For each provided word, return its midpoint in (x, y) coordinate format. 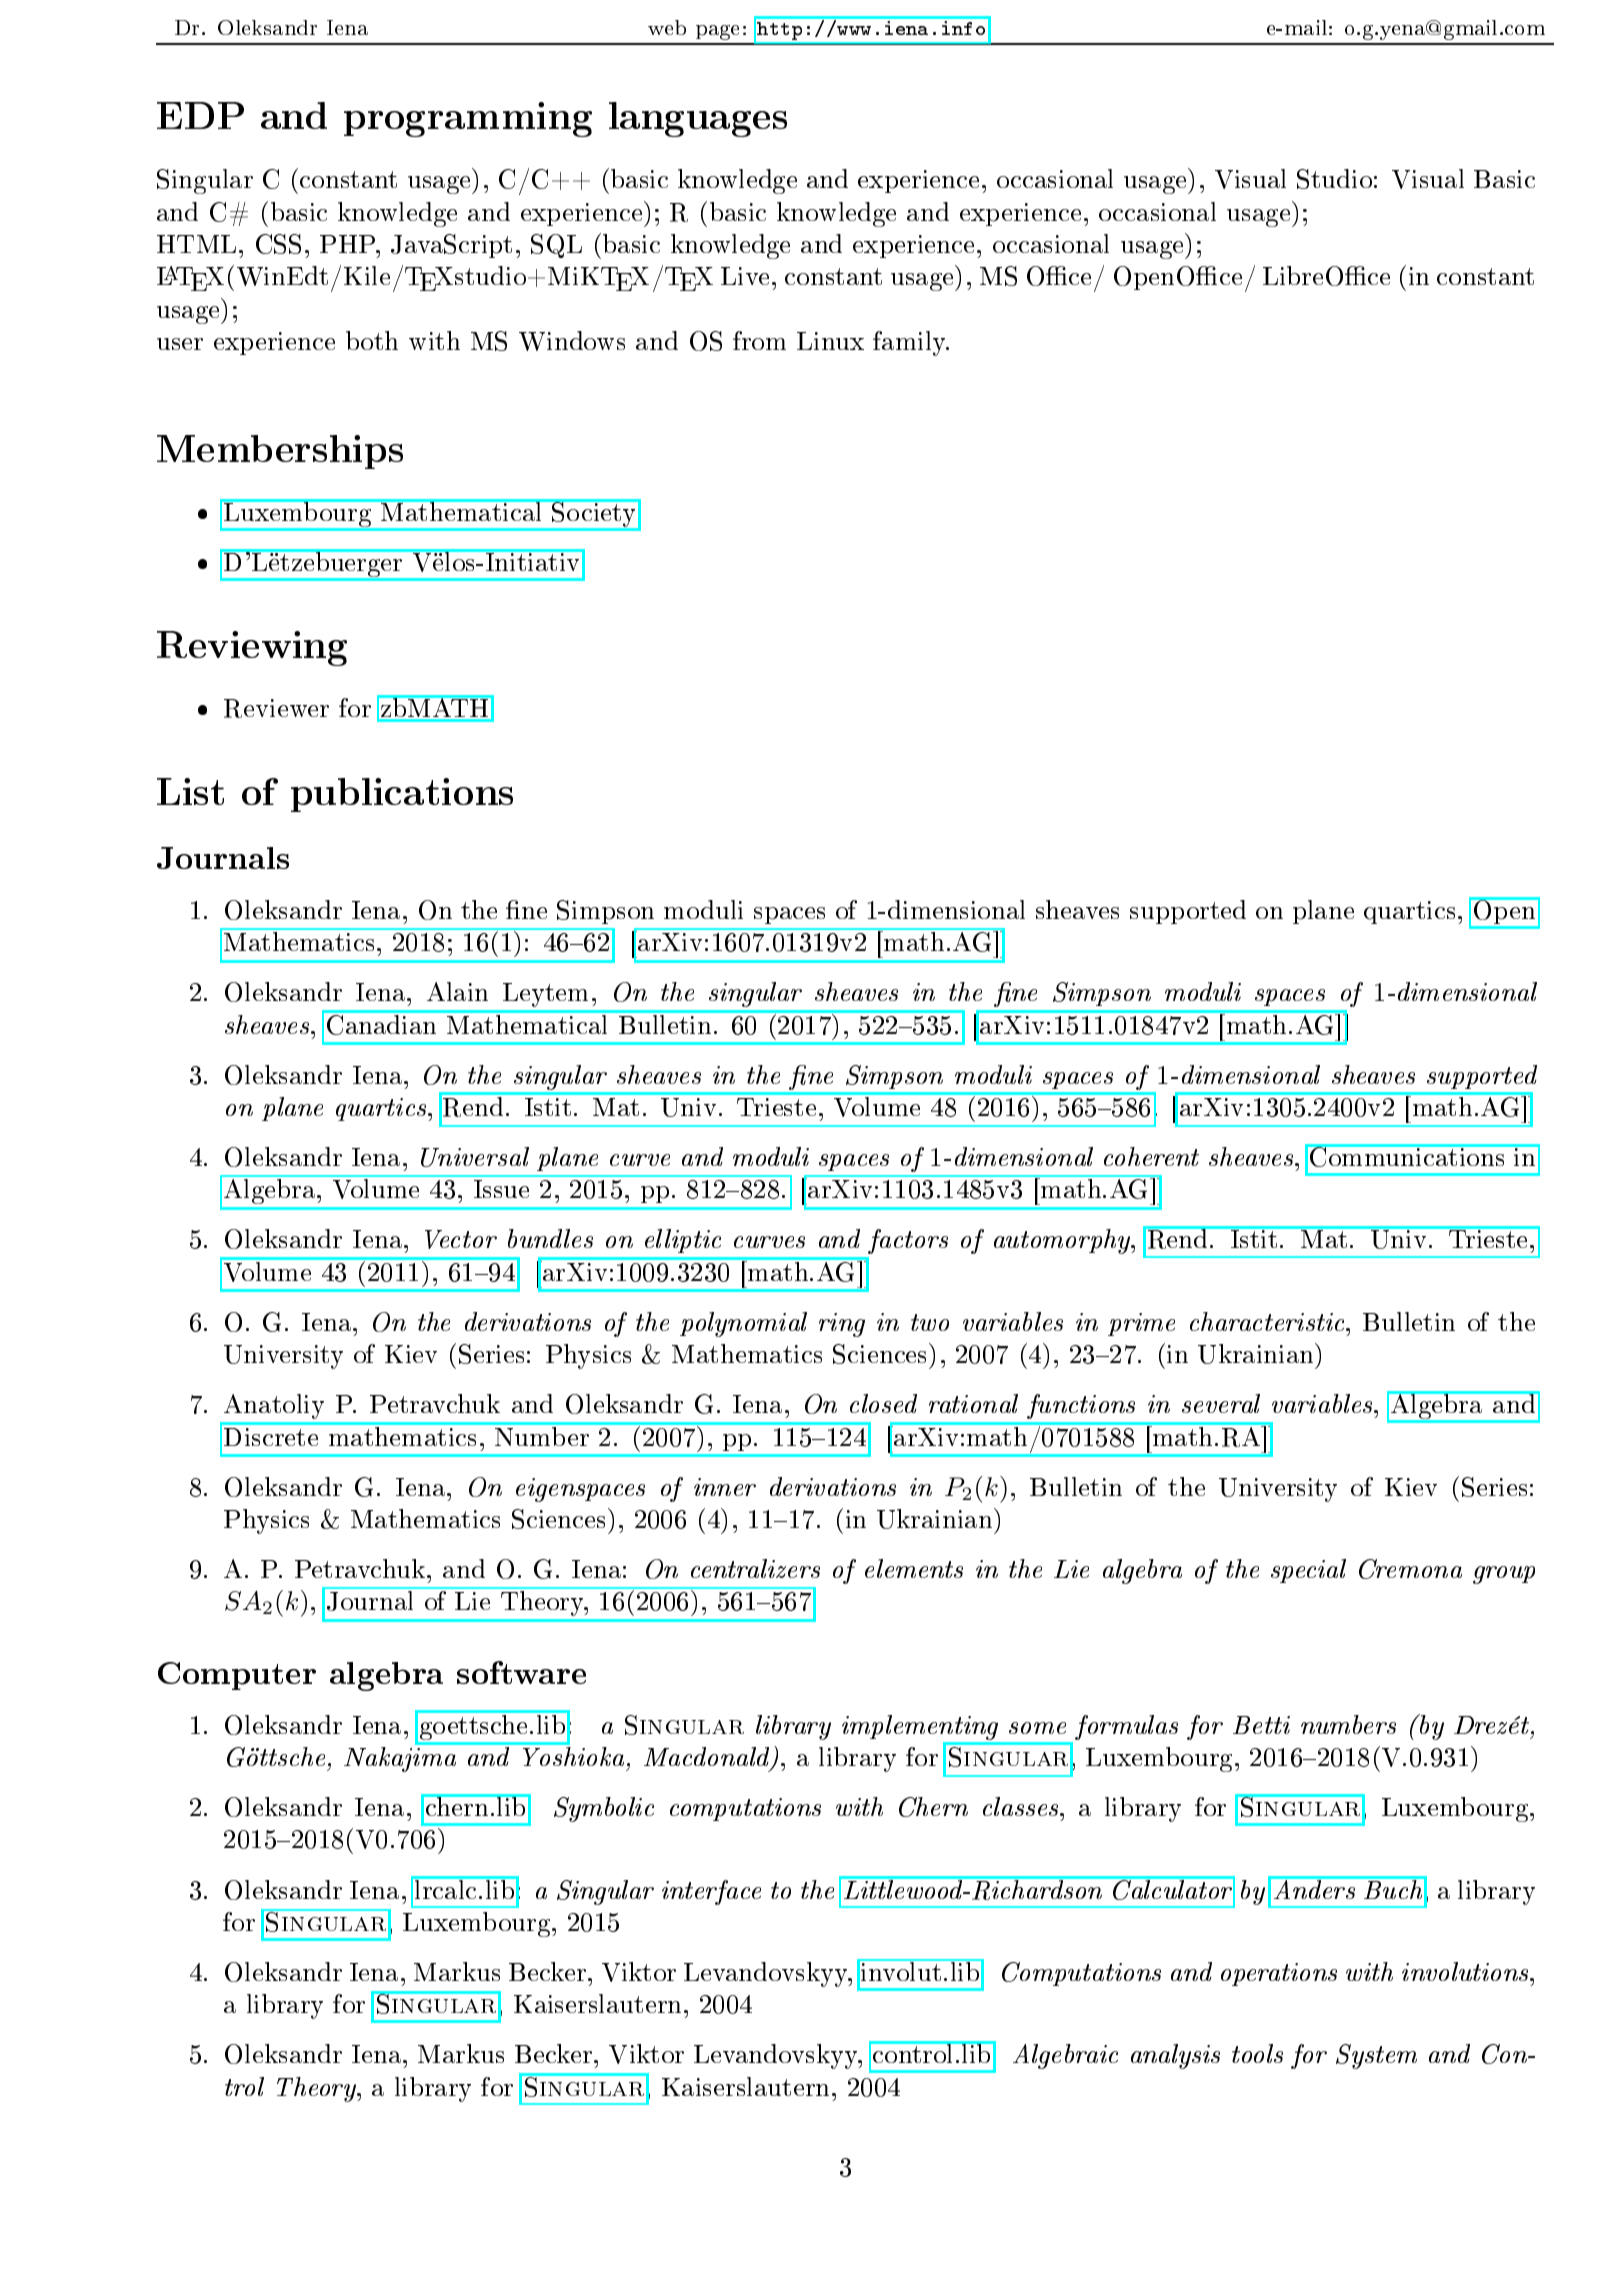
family (910, 343)
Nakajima (400, 1759)
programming (468, 119)
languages (698, 119)
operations (1279, 1974)
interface (711, 1892)
